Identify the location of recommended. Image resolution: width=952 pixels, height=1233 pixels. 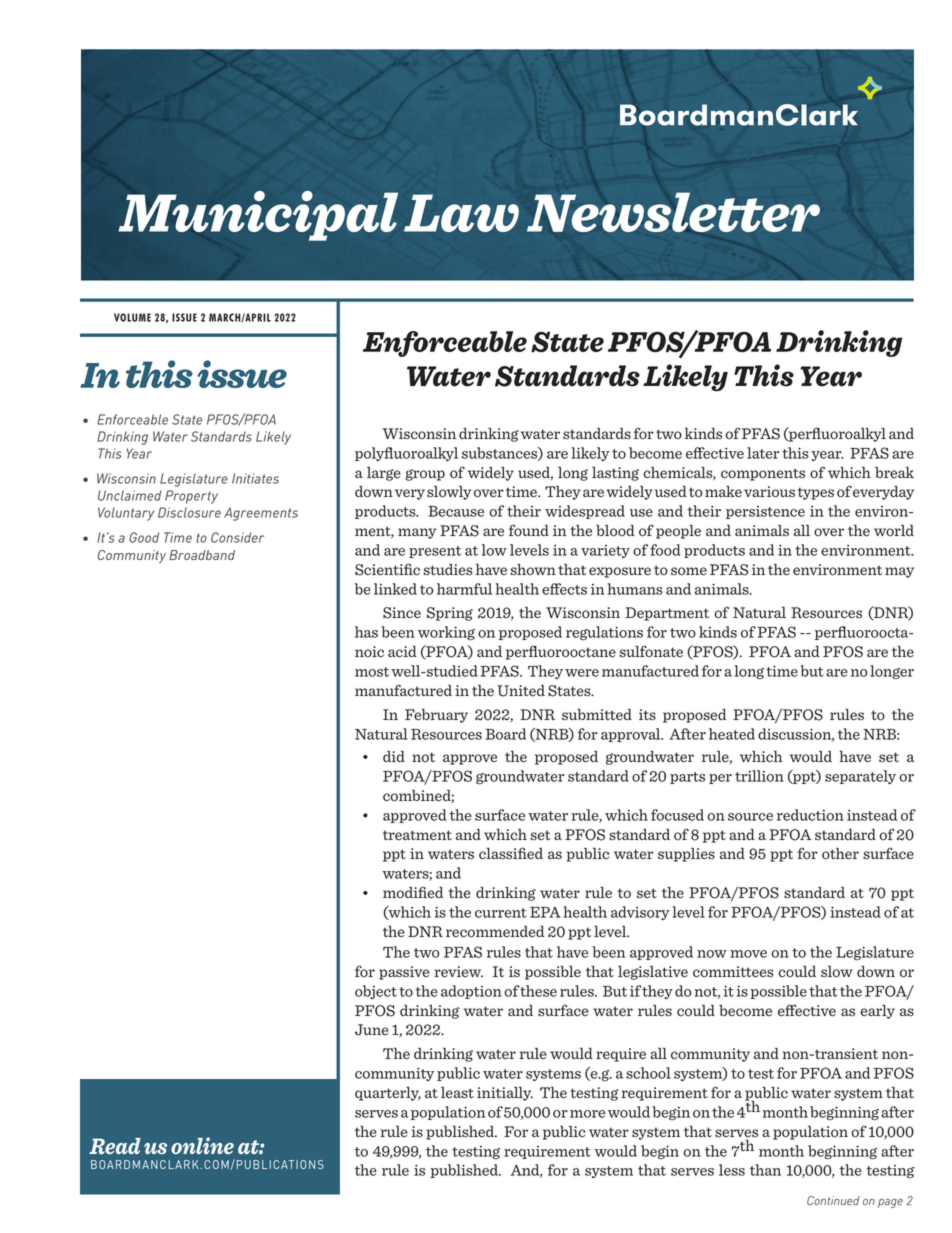
(495, 931).
